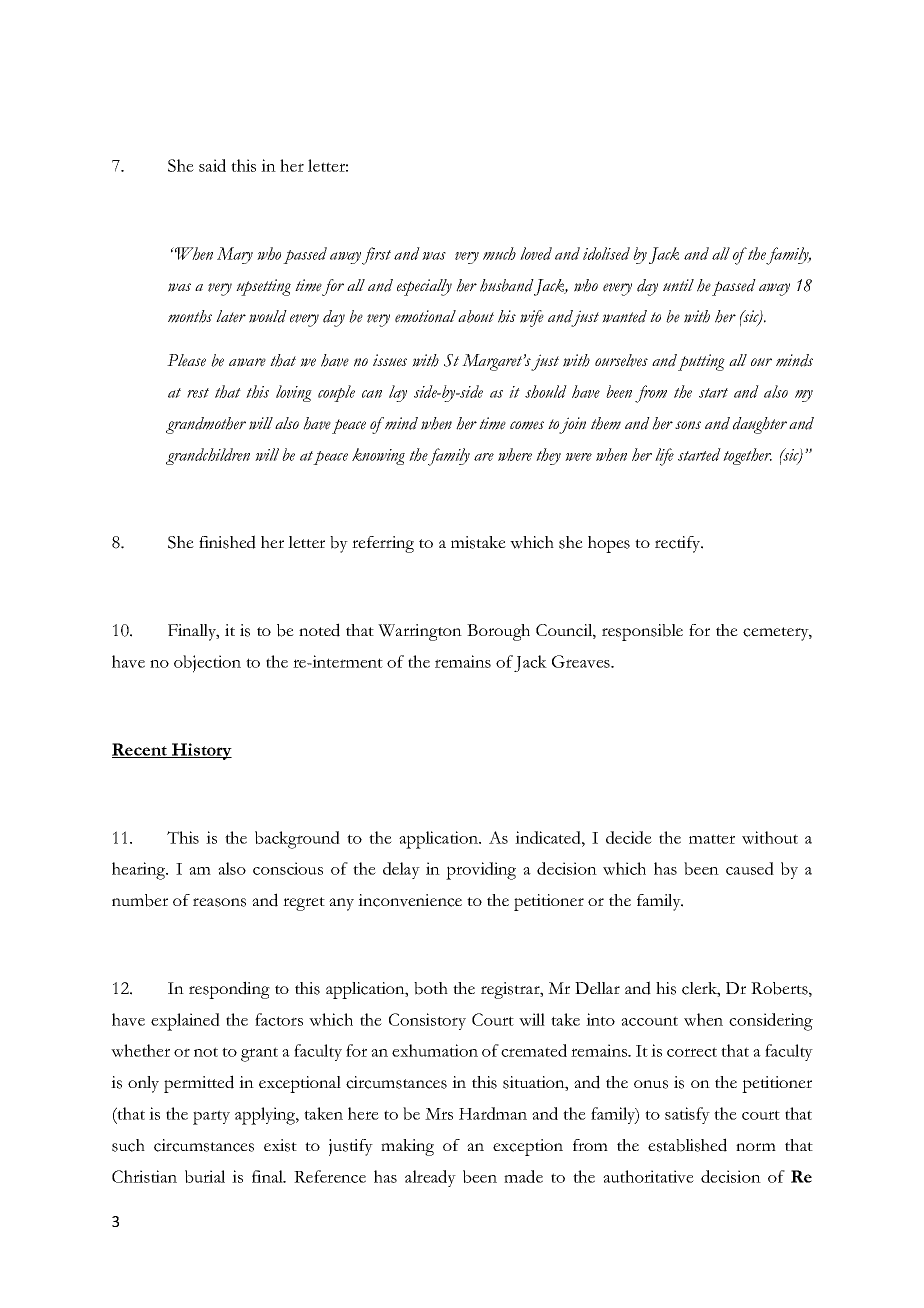  I want to click on said, so click(212, 165).
